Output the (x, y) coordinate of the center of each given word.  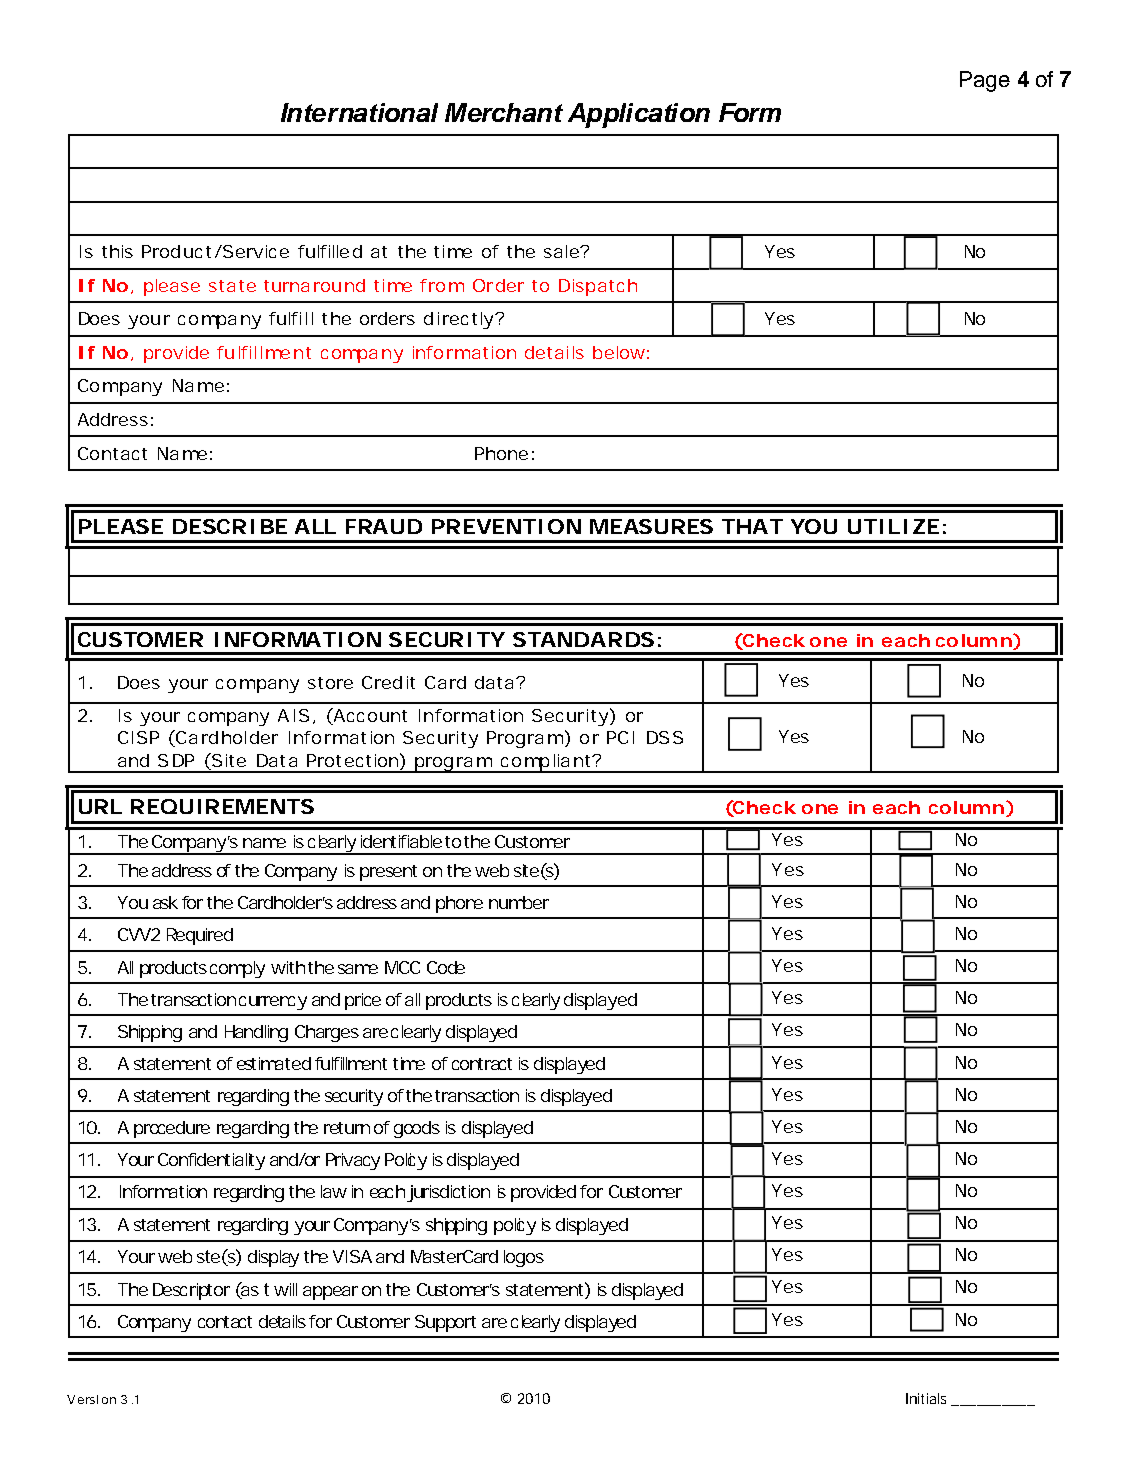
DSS (665, 737)
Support (445, 1323)
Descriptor (191, 1291)
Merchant (504, 112)
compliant (545, 763)
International (359, 112)
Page (985, 81)
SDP (176, 760)
